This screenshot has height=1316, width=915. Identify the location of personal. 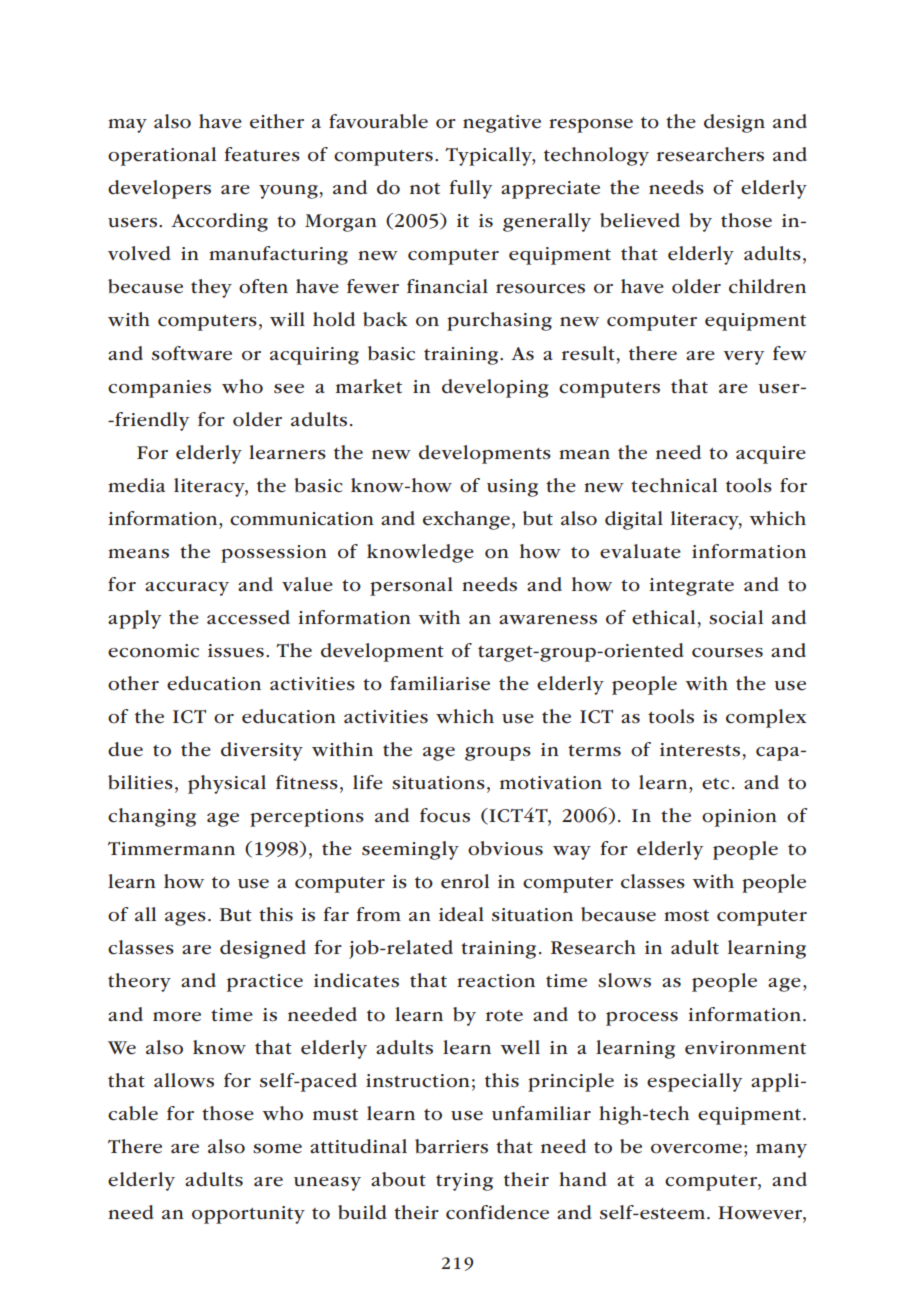
(411, 586).
